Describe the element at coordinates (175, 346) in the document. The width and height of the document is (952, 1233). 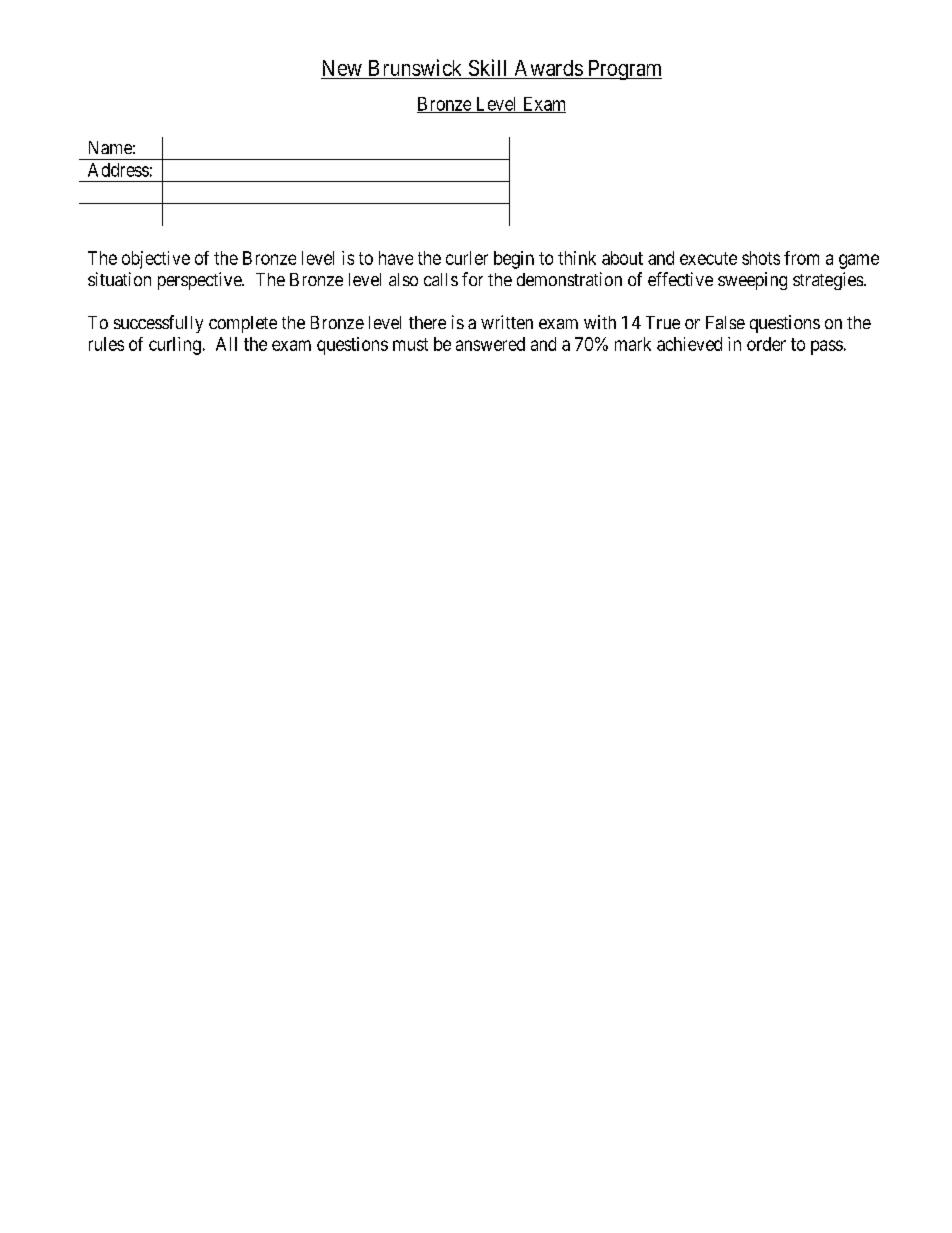
I see `curling` at that location.
